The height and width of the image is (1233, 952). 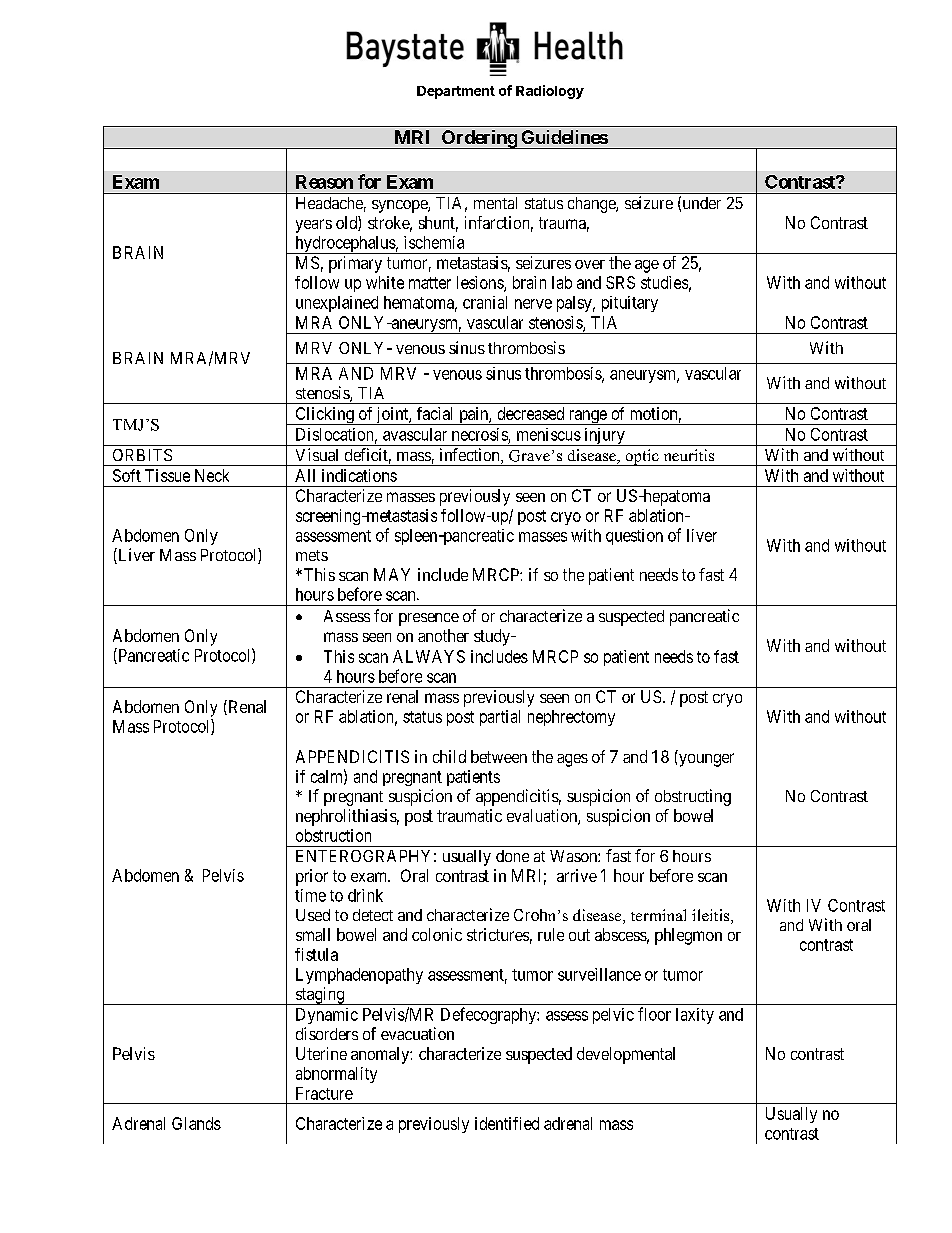 What do you see at coordinates (630, 304) in the image?
I see `pituitary` at bounding box center [630, 304].
